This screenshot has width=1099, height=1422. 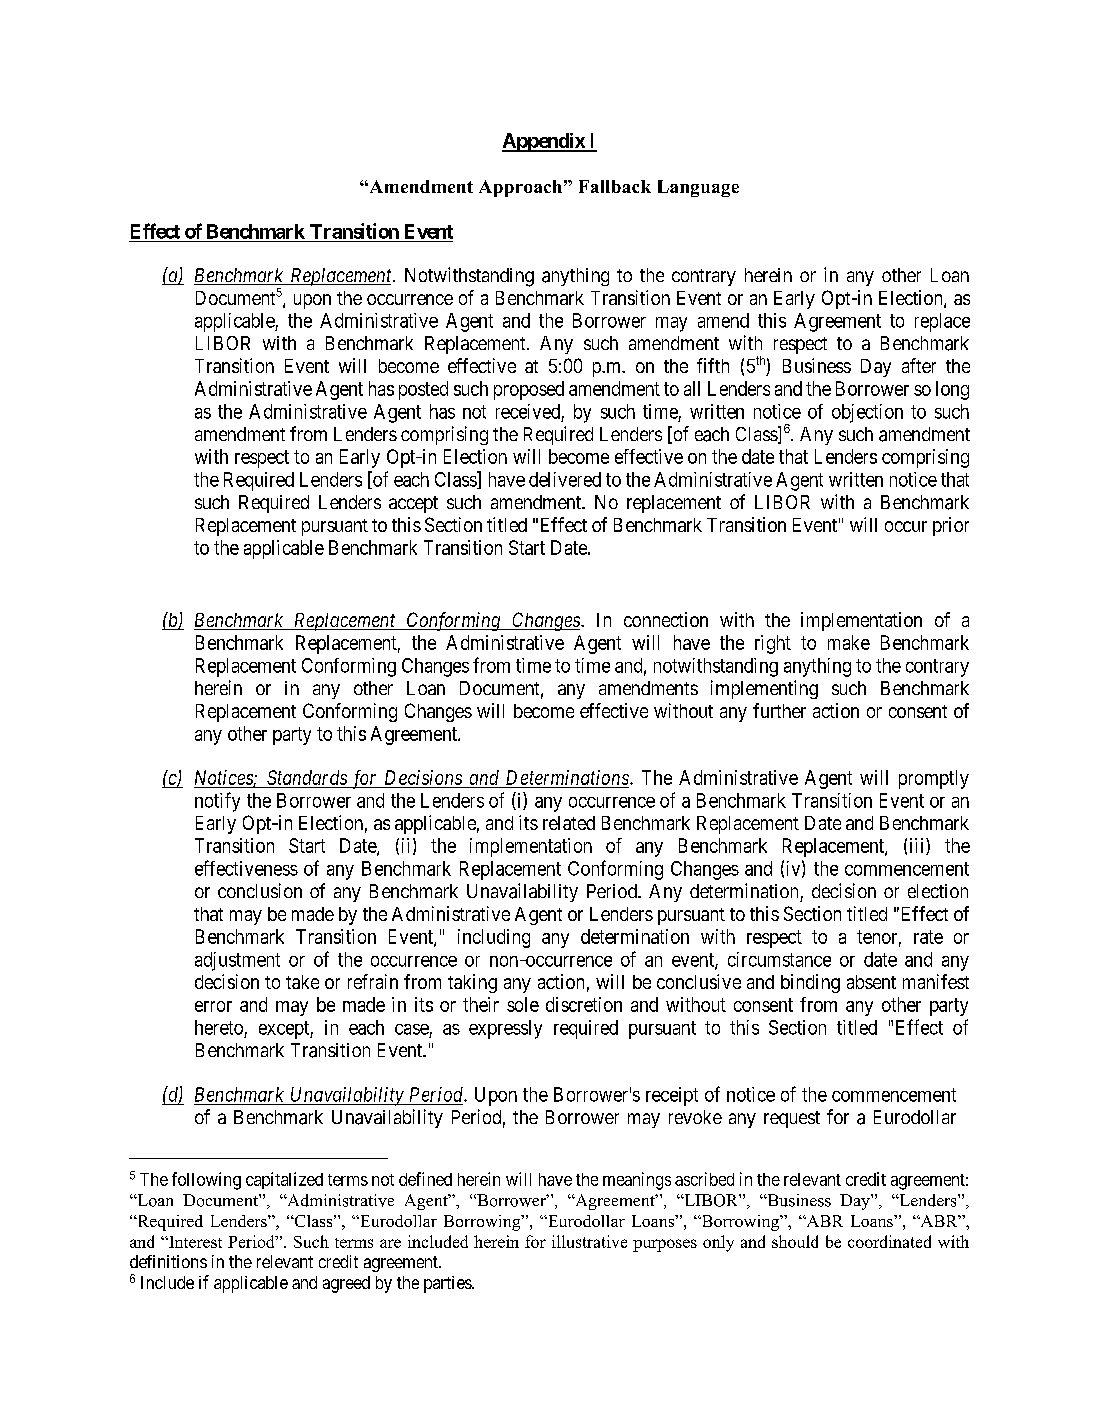 What do you see at coordinates (867, 413) in the screenshot?
I see `objection` at bounding box center [867, 413].
